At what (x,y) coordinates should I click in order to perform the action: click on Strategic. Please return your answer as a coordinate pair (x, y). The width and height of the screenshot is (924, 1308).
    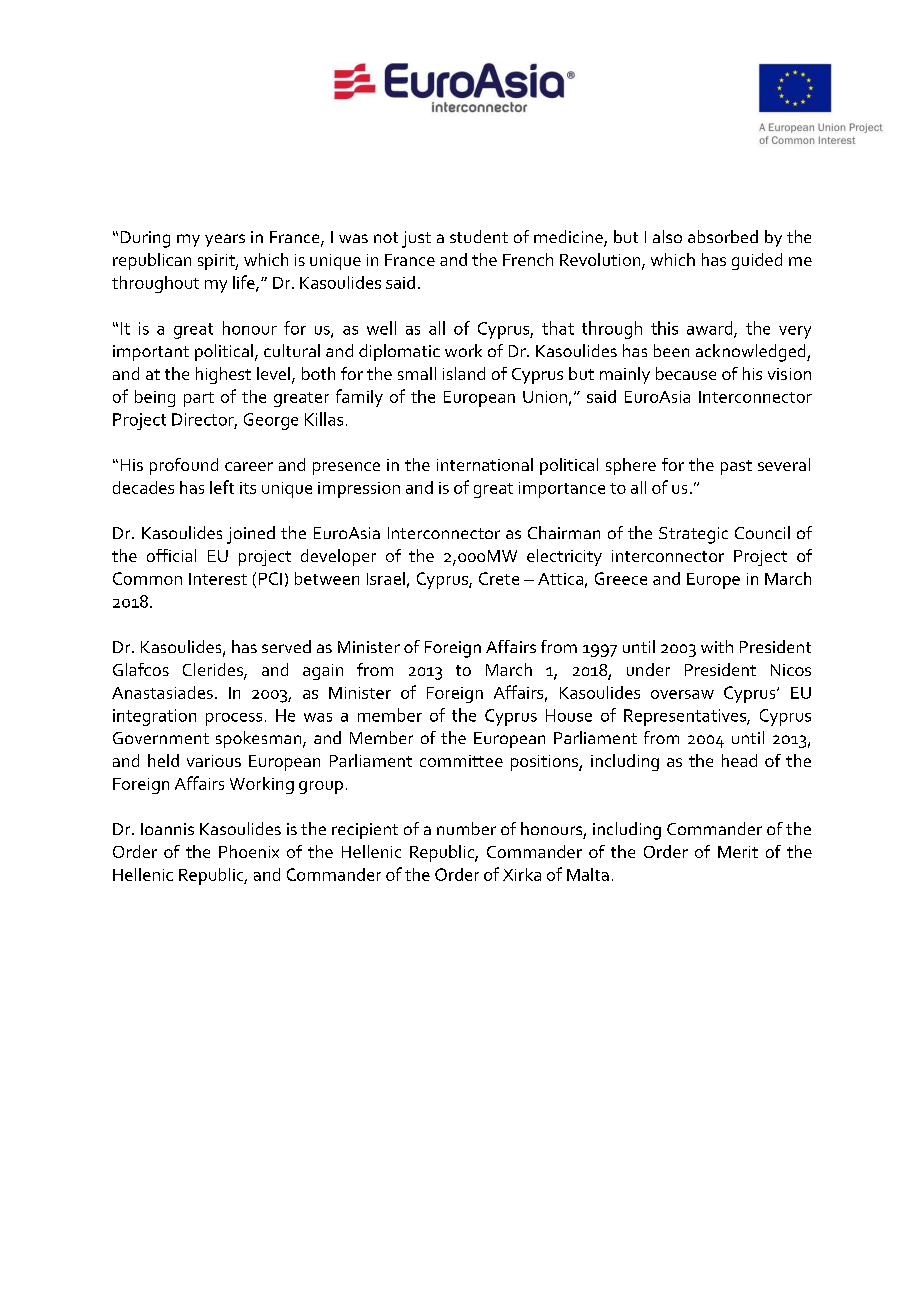
    Looking at the image, I should click on (693, 535).
